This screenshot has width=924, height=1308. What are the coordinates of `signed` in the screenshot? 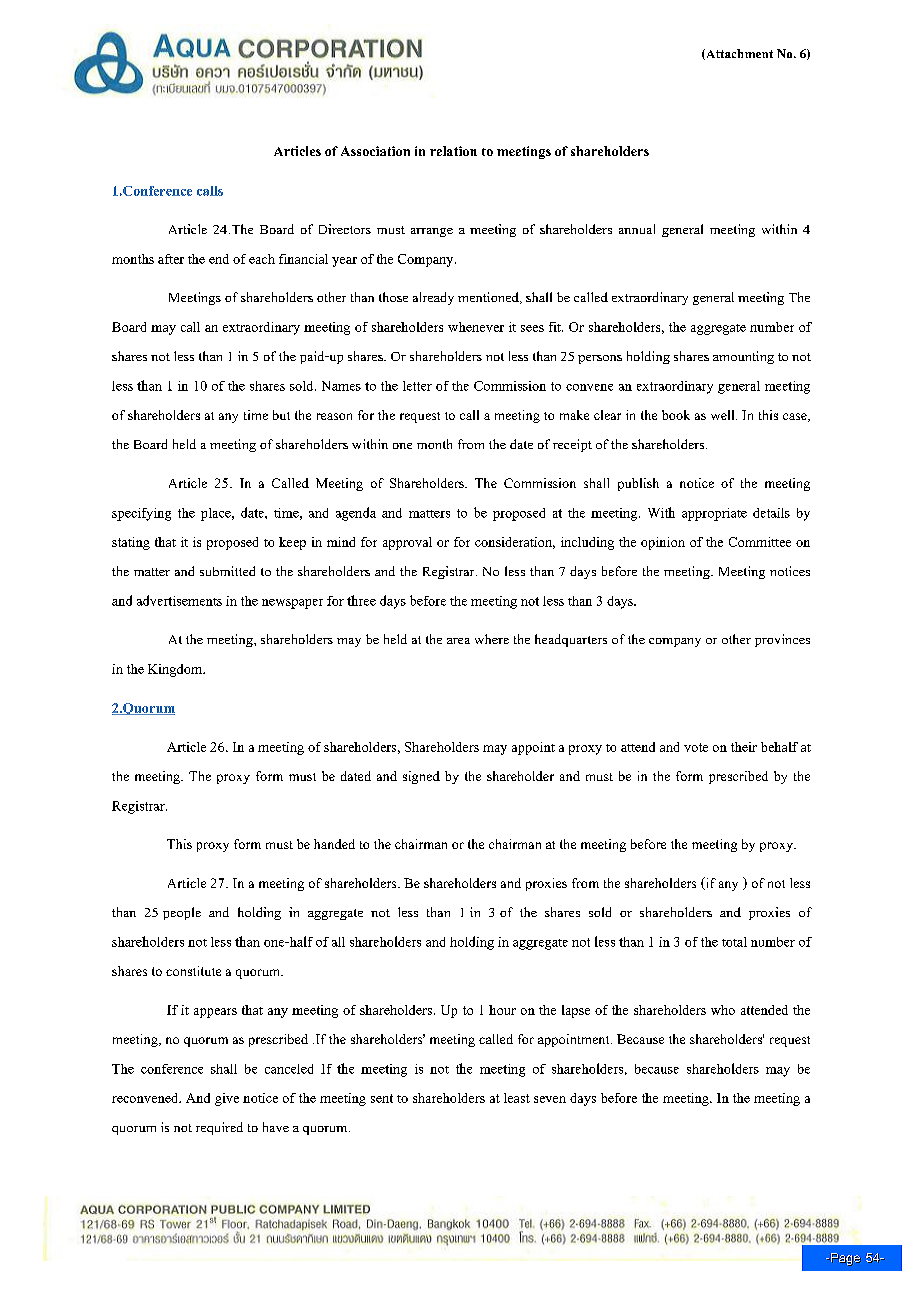 It's located at (421, 777).
